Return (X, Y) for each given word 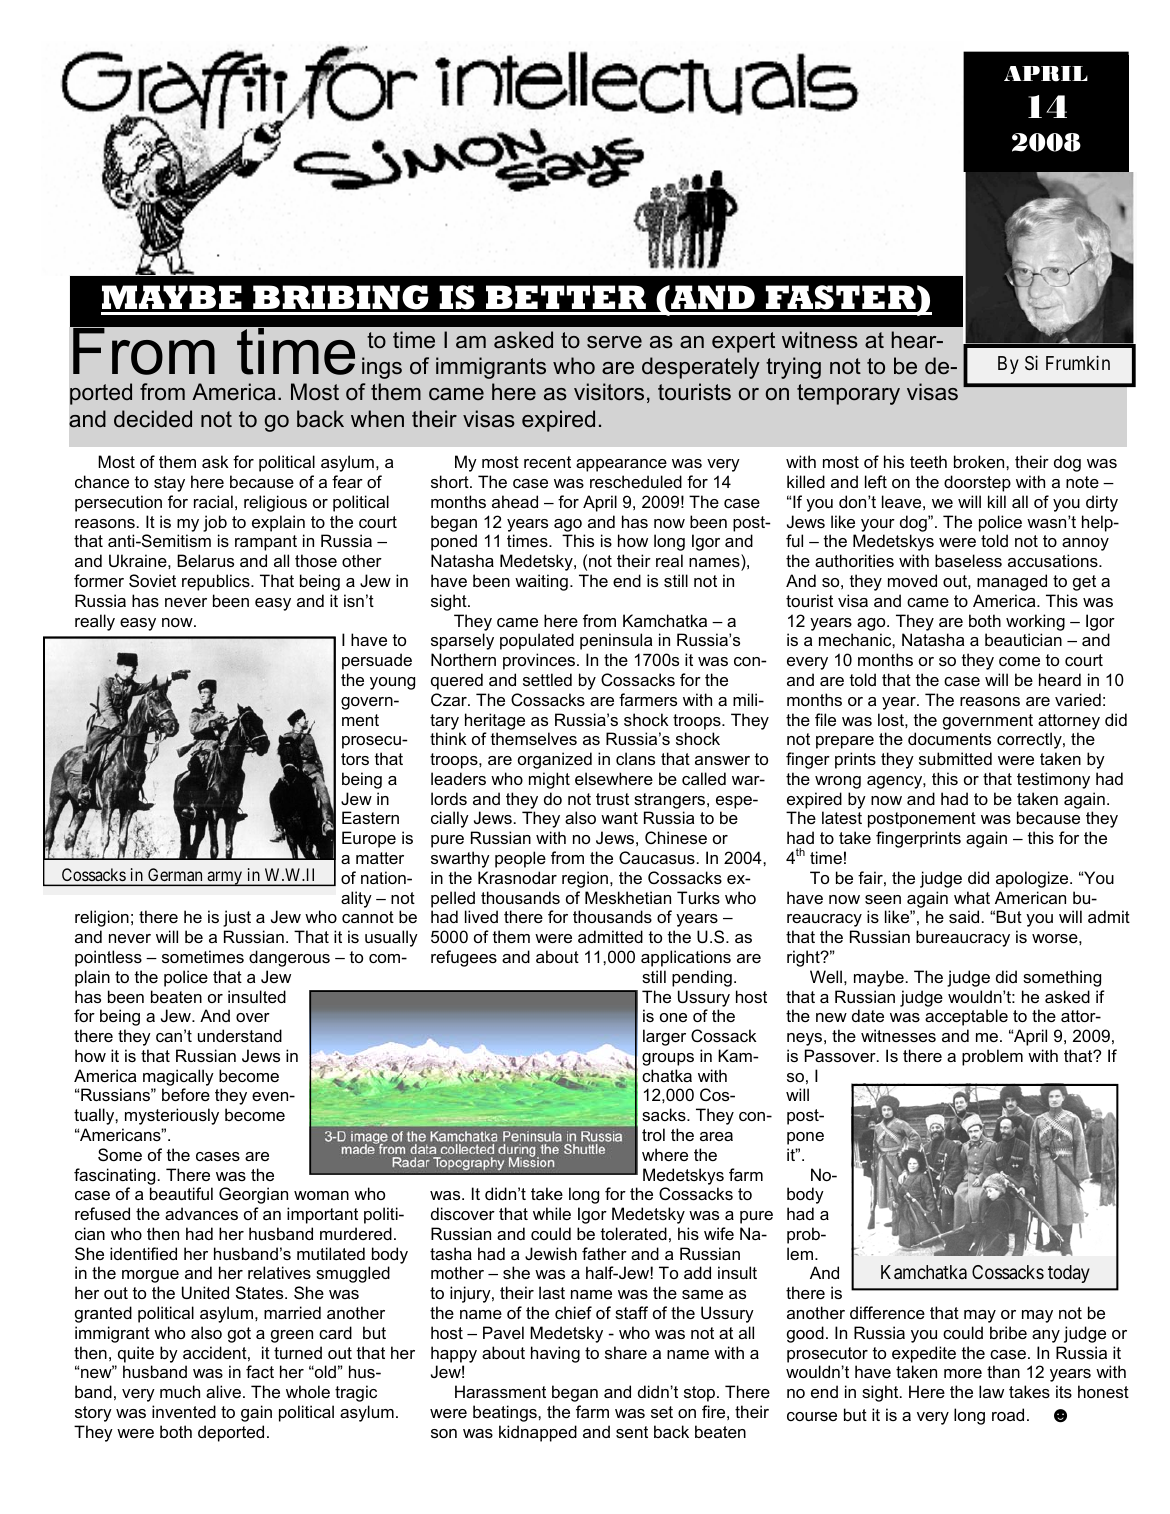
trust (612, 799)
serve (614, 342)
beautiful (181, 1193)
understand (240, 1035)
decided (153, 419)
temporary (848, 394)
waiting (541, 582)
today (1069, 1274)
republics (217, 582)
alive (223, 1391)
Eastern (370, 817)
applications (686, 958)
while (552, 1213)
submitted (955, 758)
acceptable (966, 1017)
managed (1012, 582)
